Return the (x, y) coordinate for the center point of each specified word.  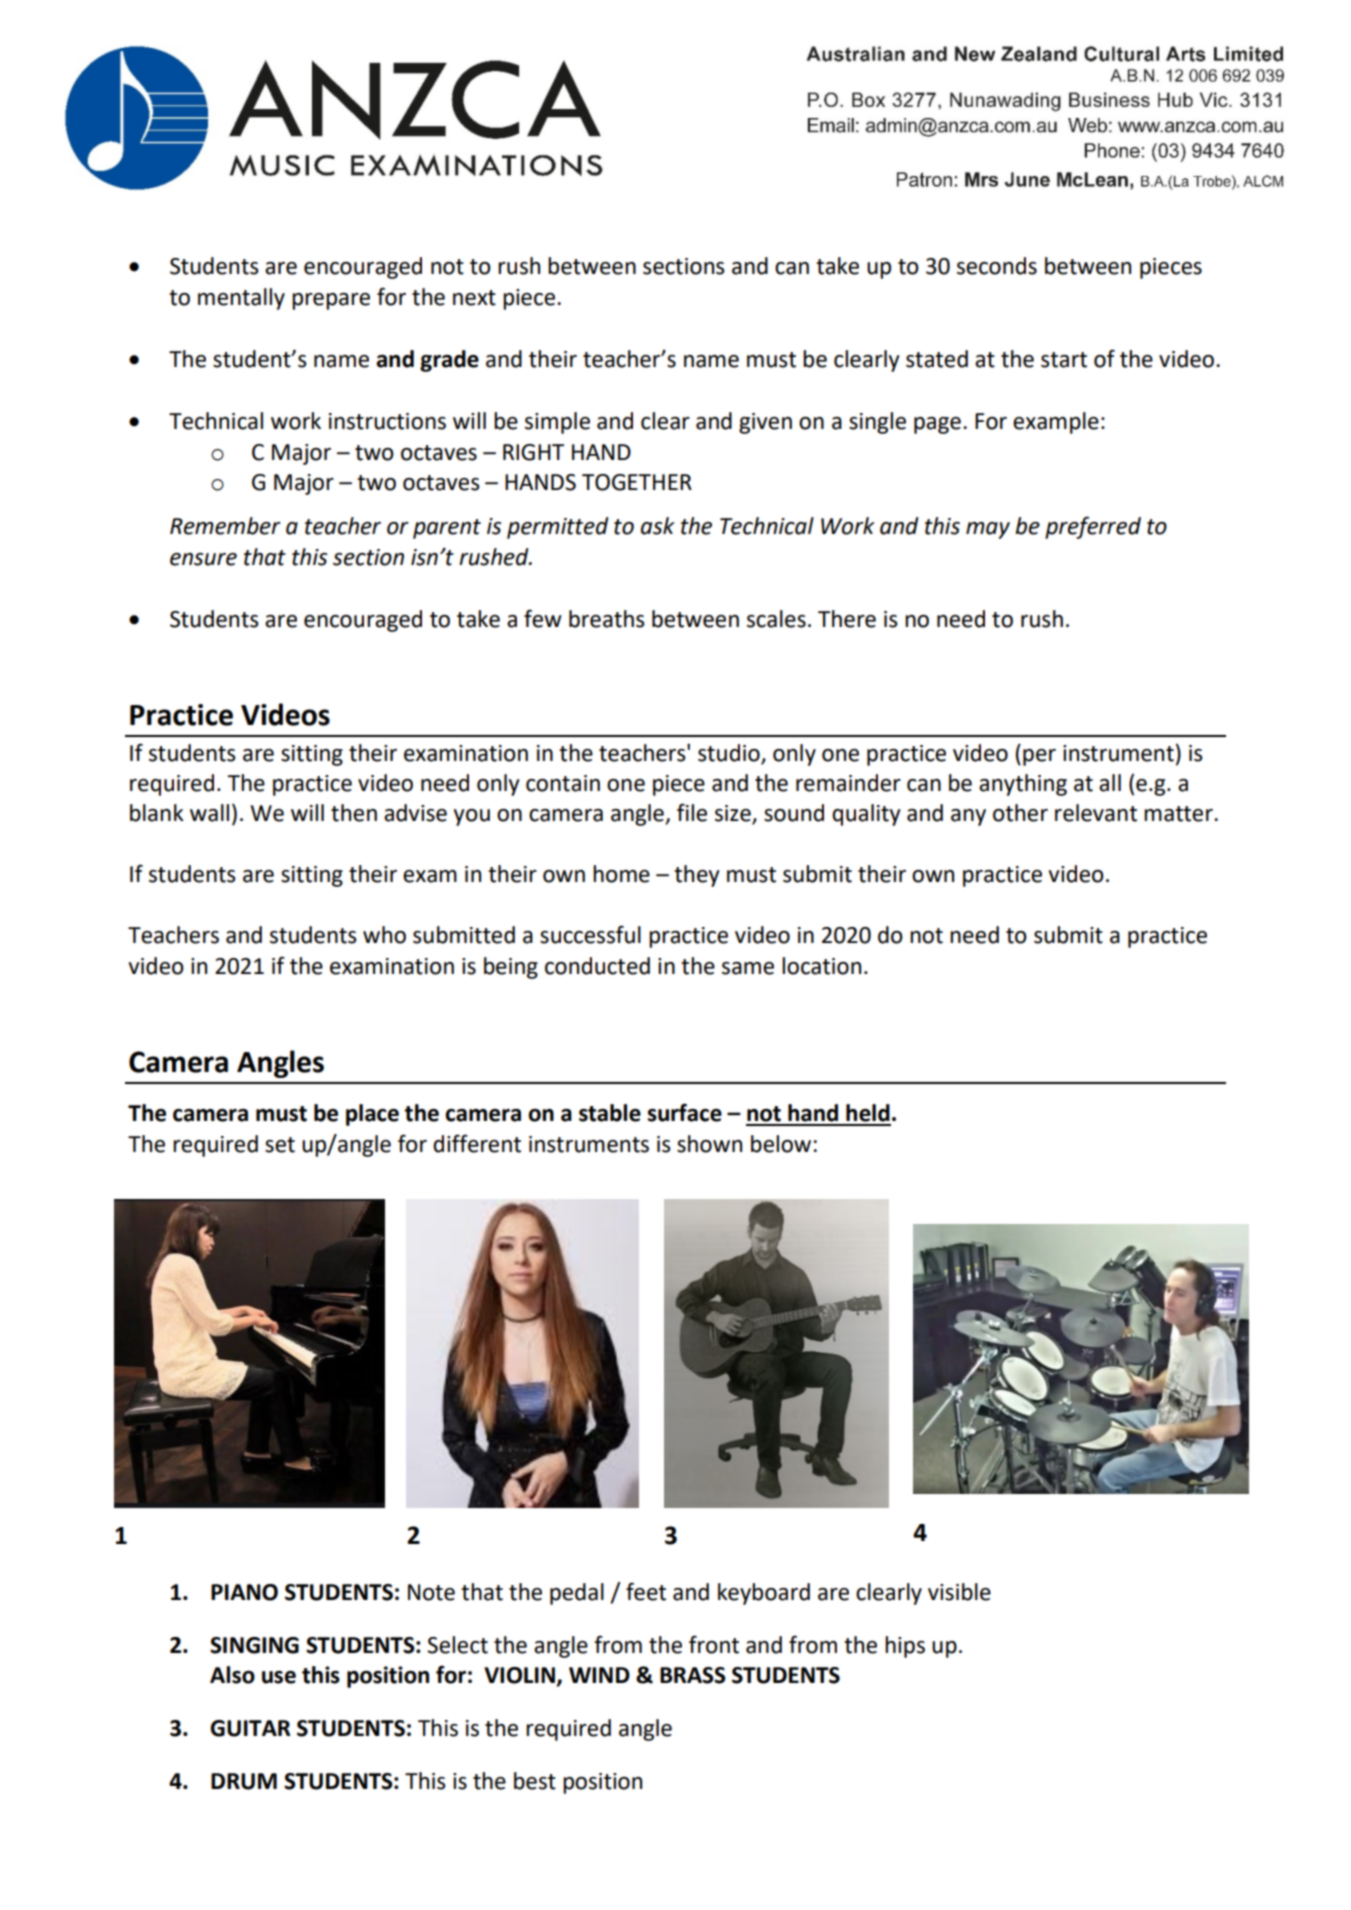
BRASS (693, 1675)
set (280, 1145)
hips (905, 1647)
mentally (241, 299)
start (1064, 360)
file (692, 812)
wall (209, 813)
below (781, 1144)
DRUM (244, 1781)
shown (709, 1144)
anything (1023, 785)
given (765, 423)
